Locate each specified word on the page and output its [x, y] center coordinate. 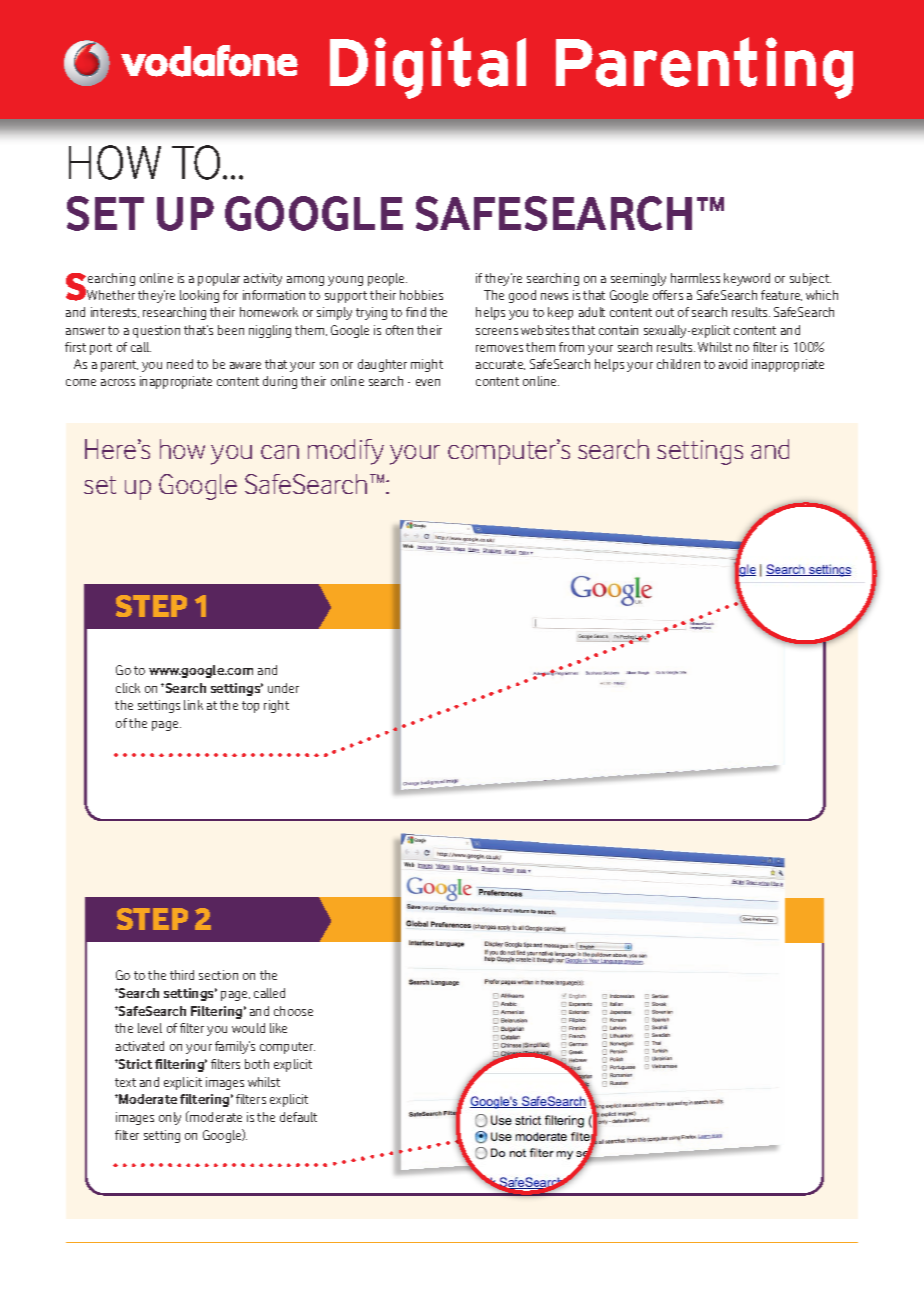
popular [219, 279]
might [427, 365]
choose [293, 1011]
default [298, 1117]
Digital [428, 68]
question [156, 331]
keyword [747, 279]
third [182, 975]
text [125, 1082]
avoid [733, 364]
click [128, 688]
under [283, 688]
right [276, 706]
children [678, 364]
